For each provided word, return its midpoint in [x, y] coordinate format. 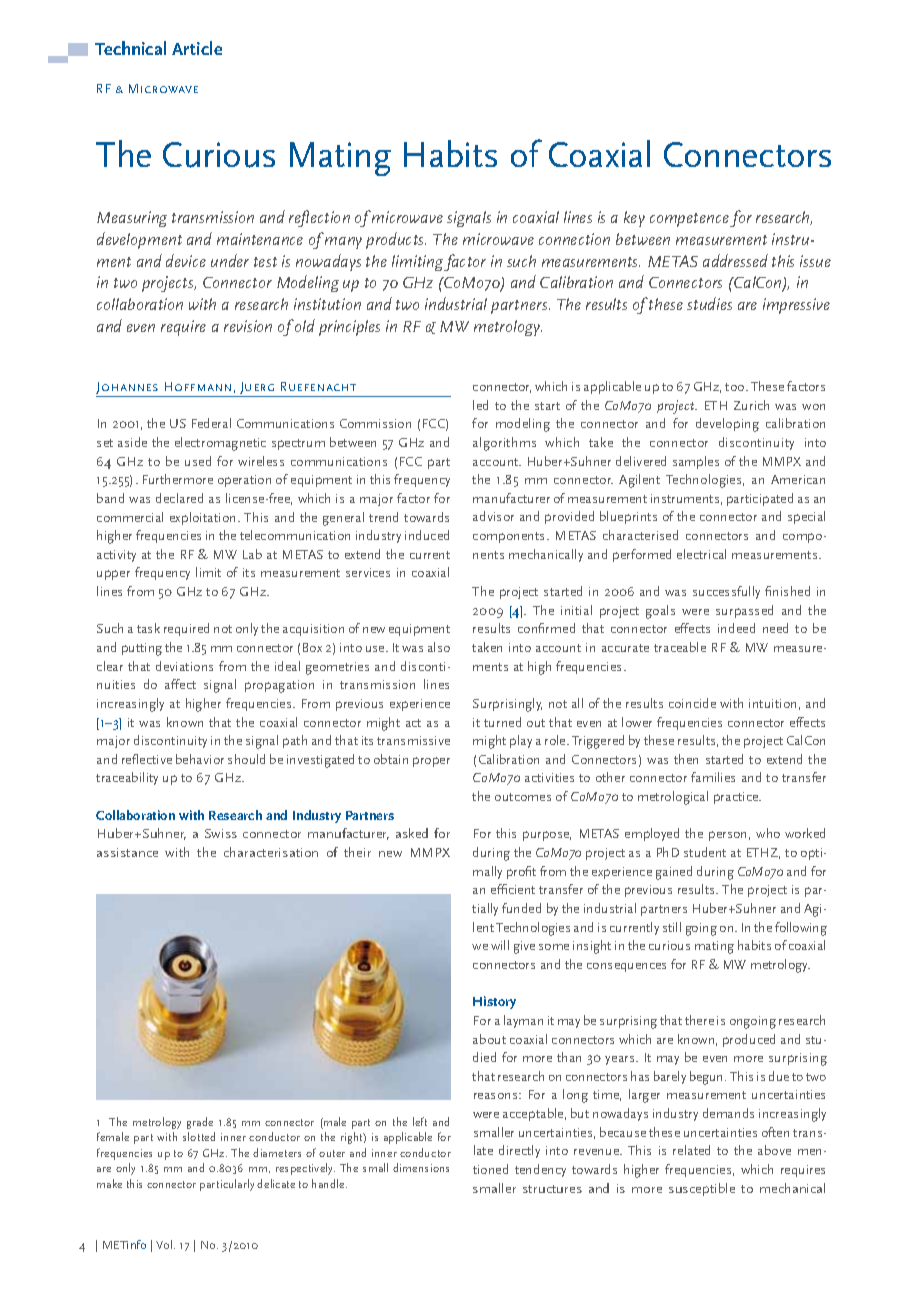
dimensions [421, 1167]
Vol [165, 1244]
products [396, 240]
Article [197, 48]
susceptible [702, 1189]
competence [689, 220]
